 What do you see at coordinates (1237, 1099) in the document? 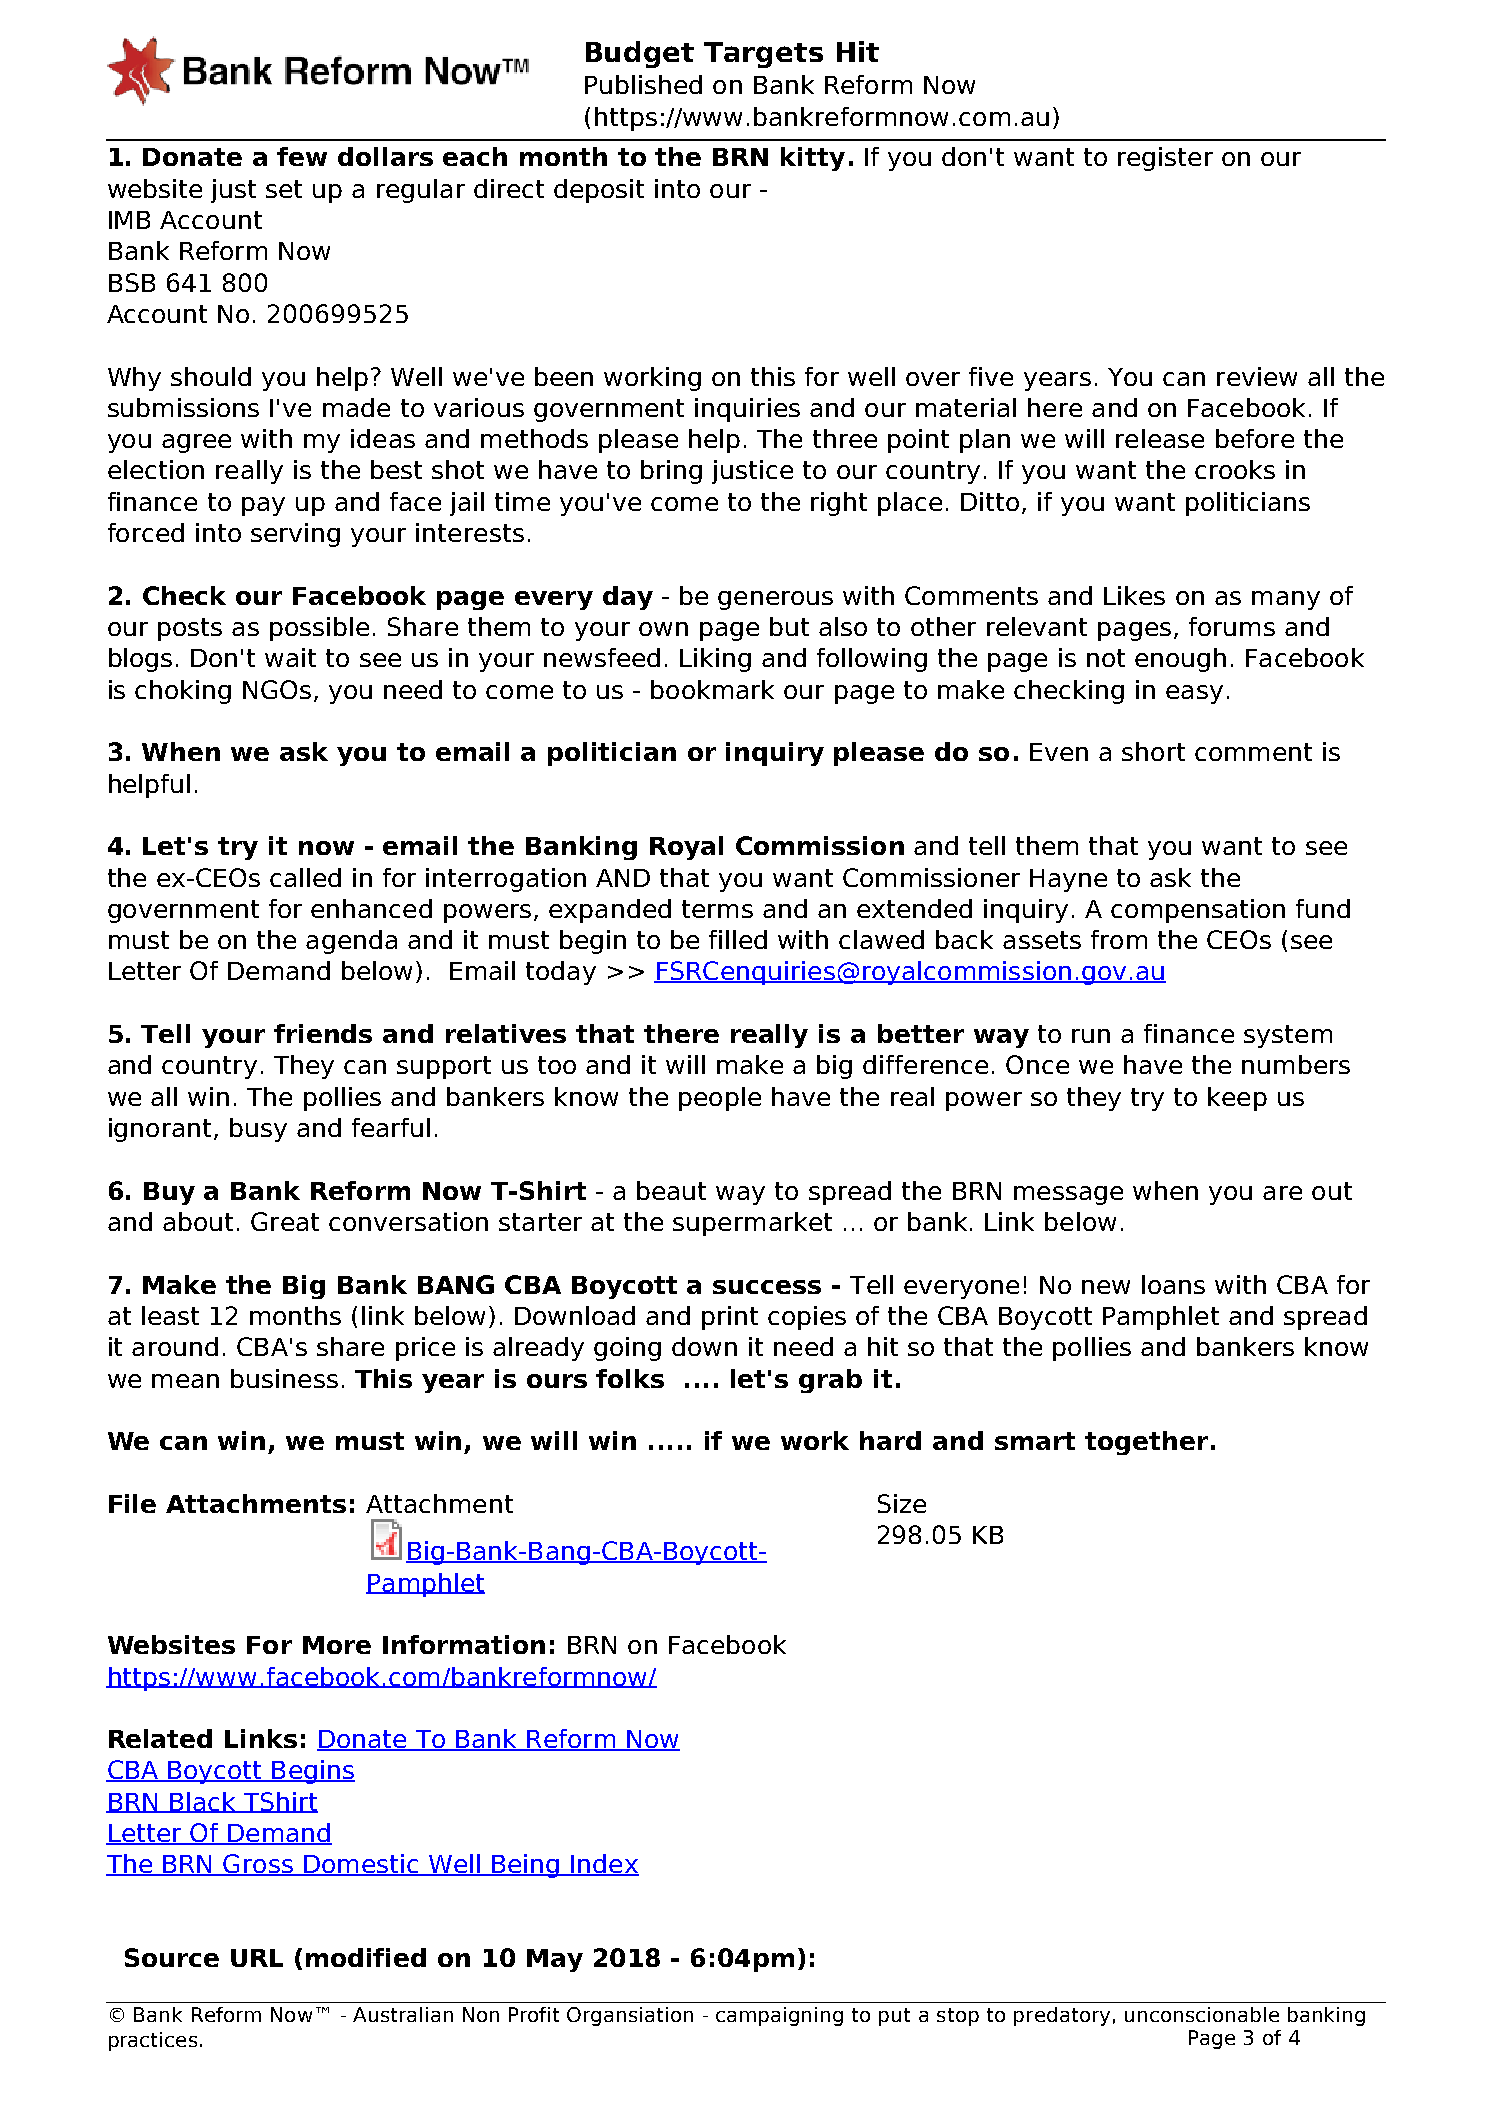
I see `keep` at bounding box center [1237, 1099].
